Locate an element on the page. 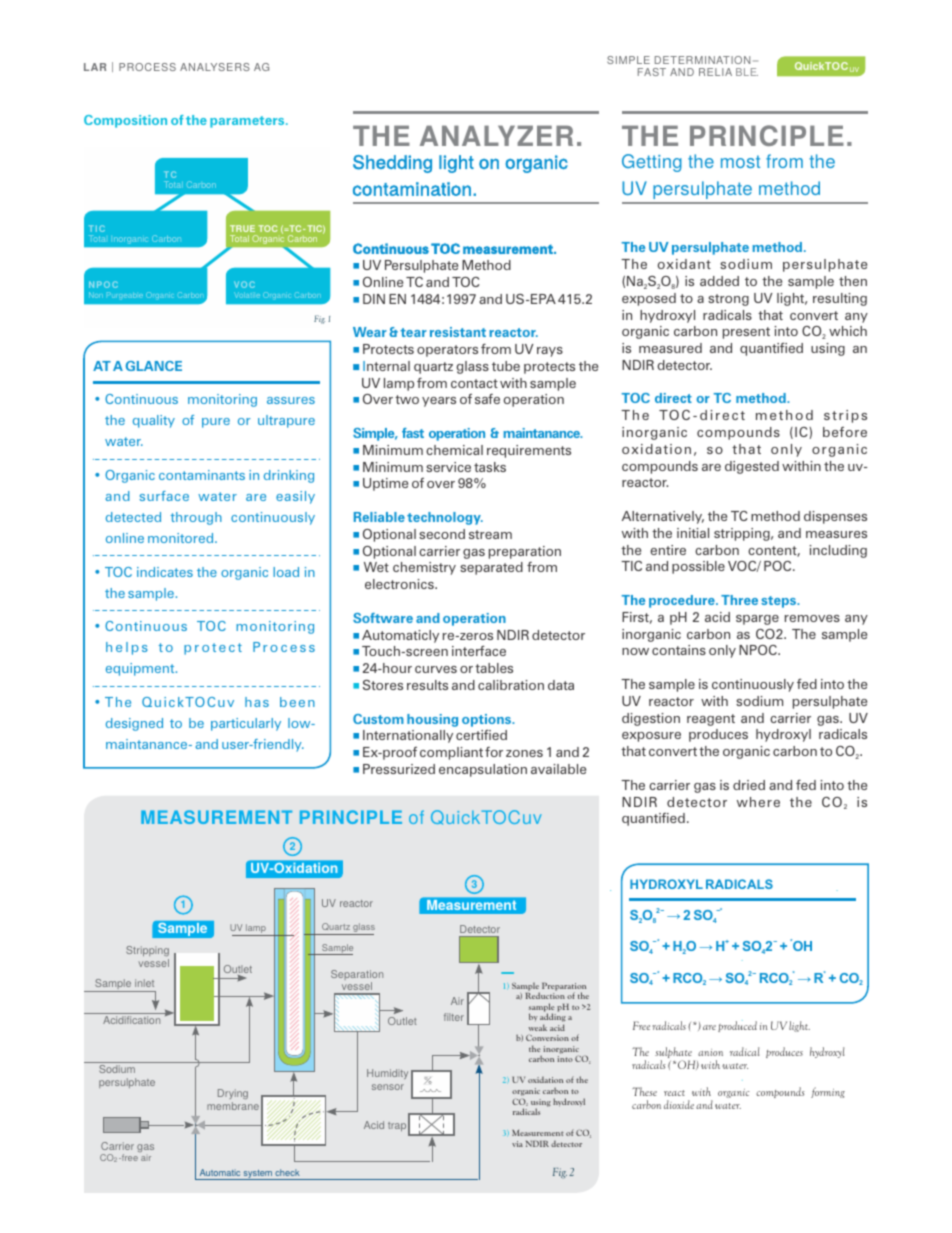 This page has height=1233, width=952. Drying is located at coordinates (233, 1094).
